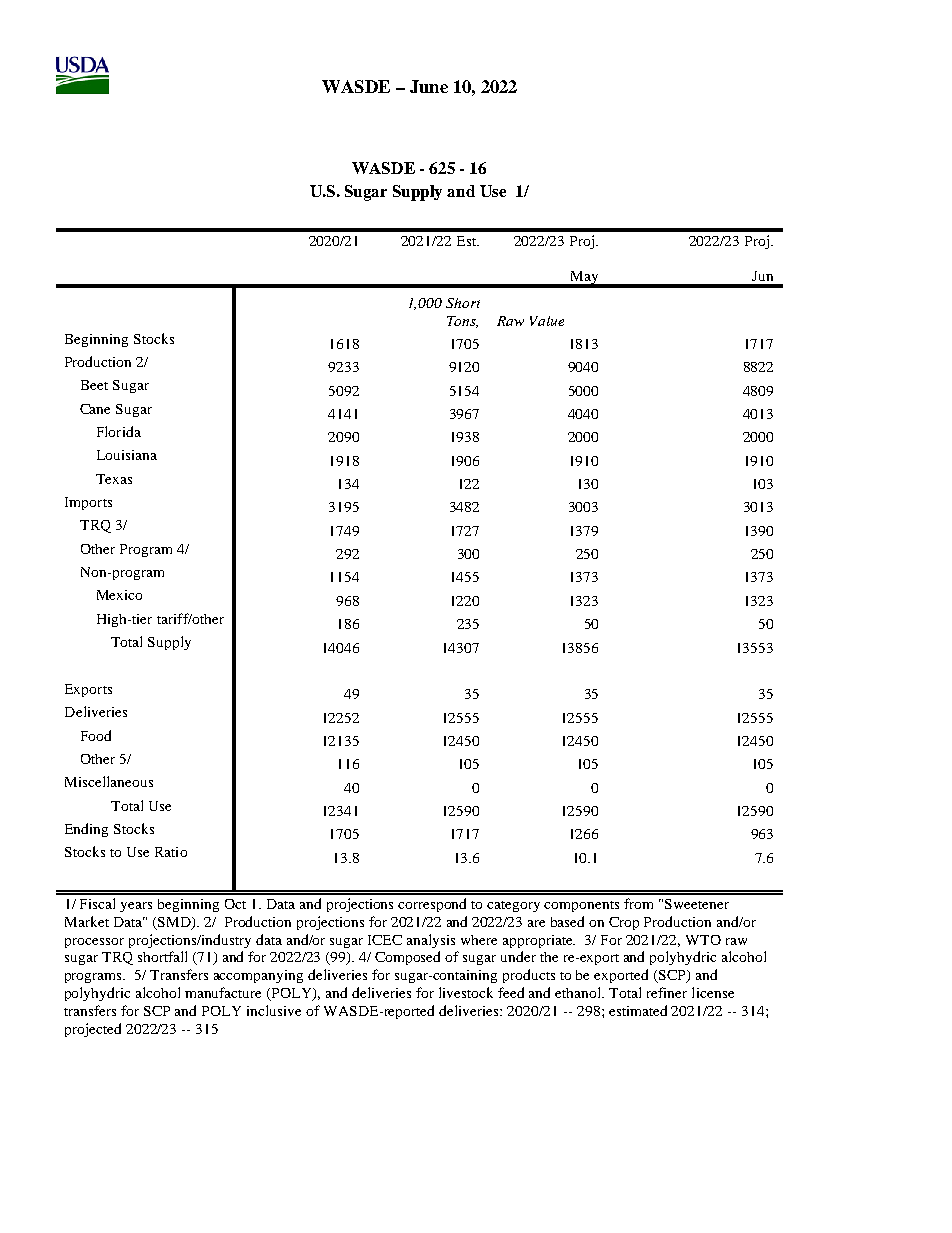  Describe the element at coordinates (223, 992) in the image. I see `manufacture` at that location.
